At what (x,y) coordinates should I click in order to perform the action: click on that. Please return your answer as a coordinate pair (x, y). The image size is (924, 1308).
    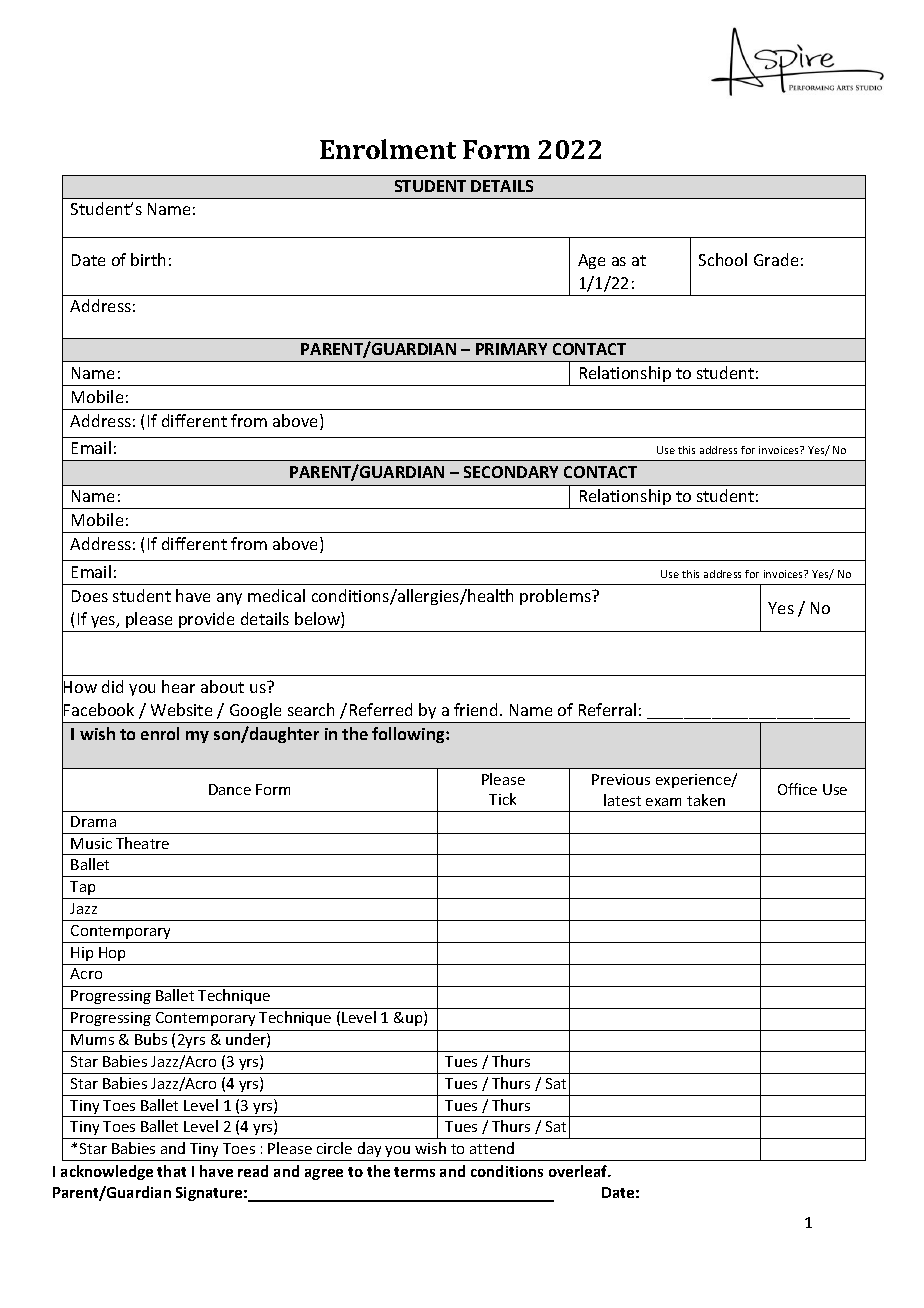
    Looking at the image, I should click on (171, 1171).
